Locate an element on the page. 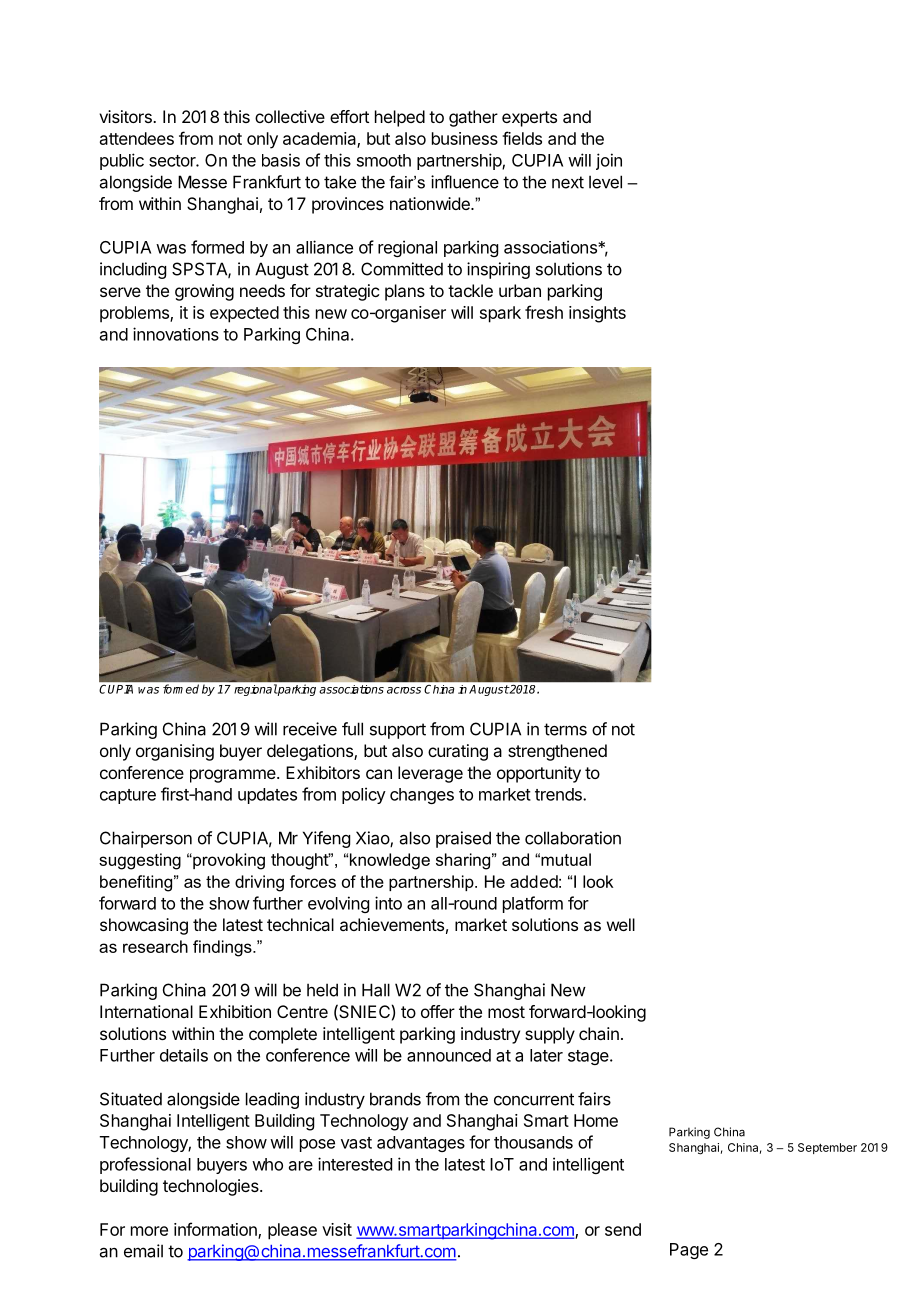 This document has width=924, height=1308. join is located at coordinates (609, 161).
